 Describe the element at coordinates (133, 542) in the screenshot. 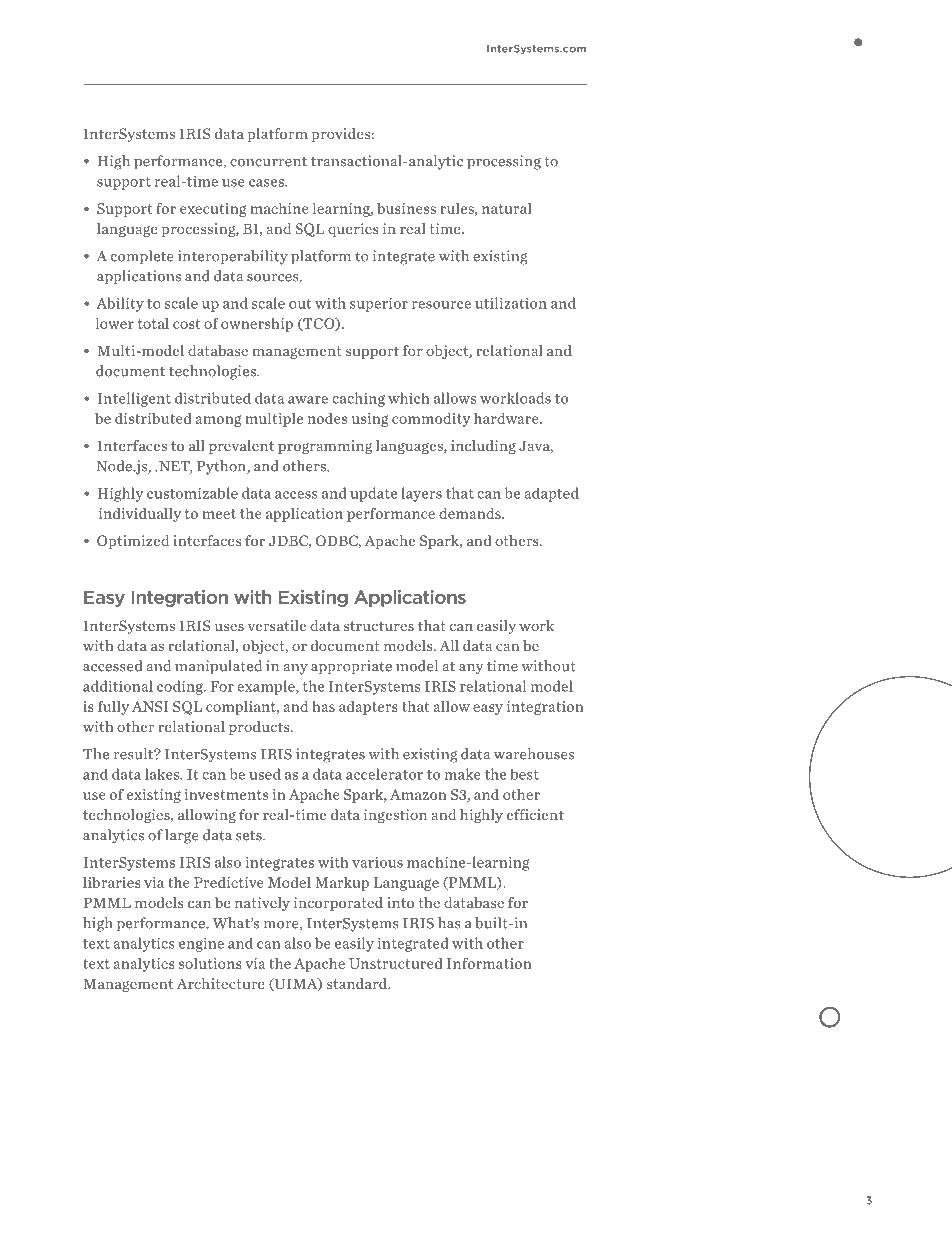

I see `Optimized` at that location.
